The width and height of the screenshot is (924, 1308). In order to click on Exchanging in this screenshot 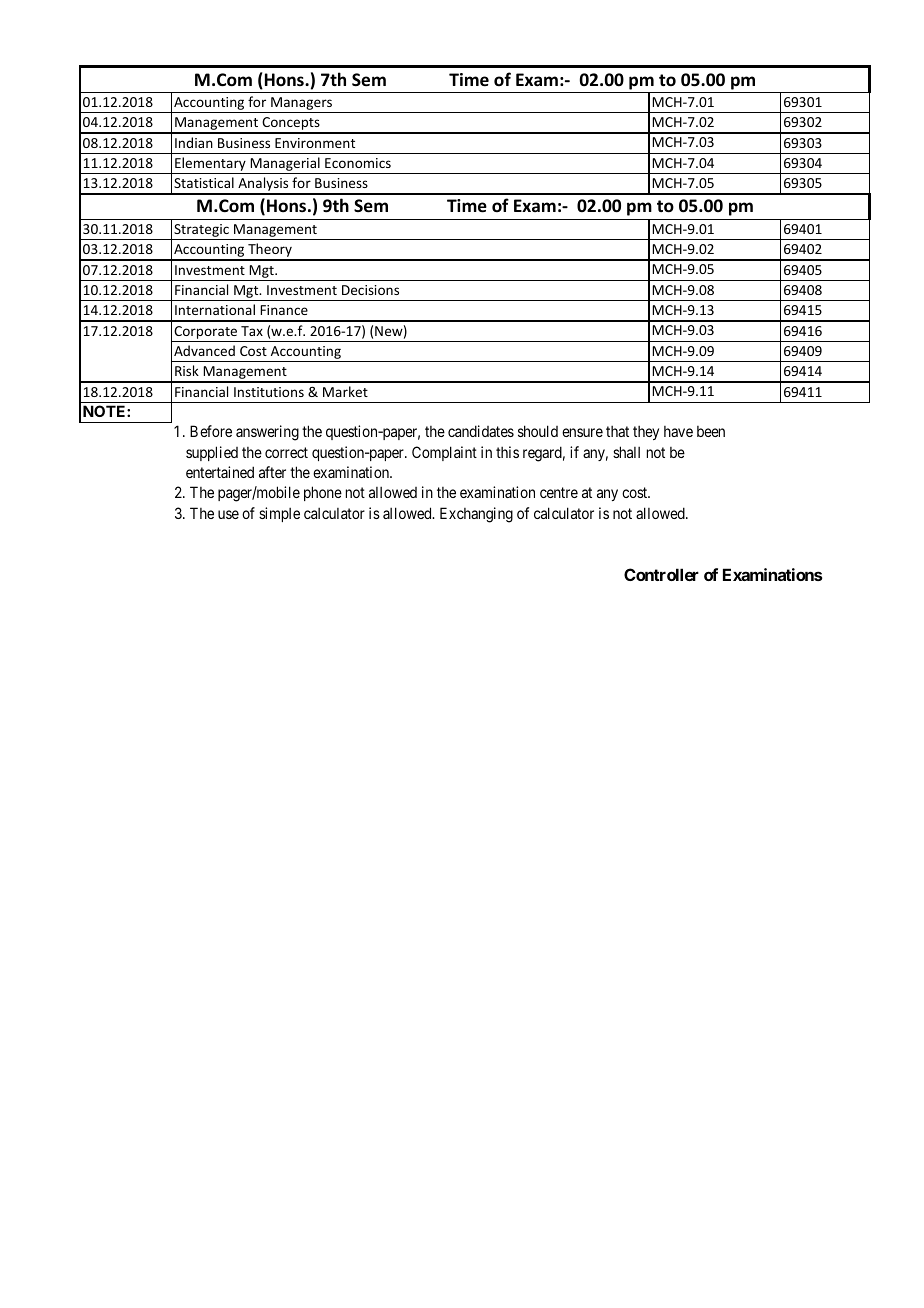, I will do `click(476, 515)`.
